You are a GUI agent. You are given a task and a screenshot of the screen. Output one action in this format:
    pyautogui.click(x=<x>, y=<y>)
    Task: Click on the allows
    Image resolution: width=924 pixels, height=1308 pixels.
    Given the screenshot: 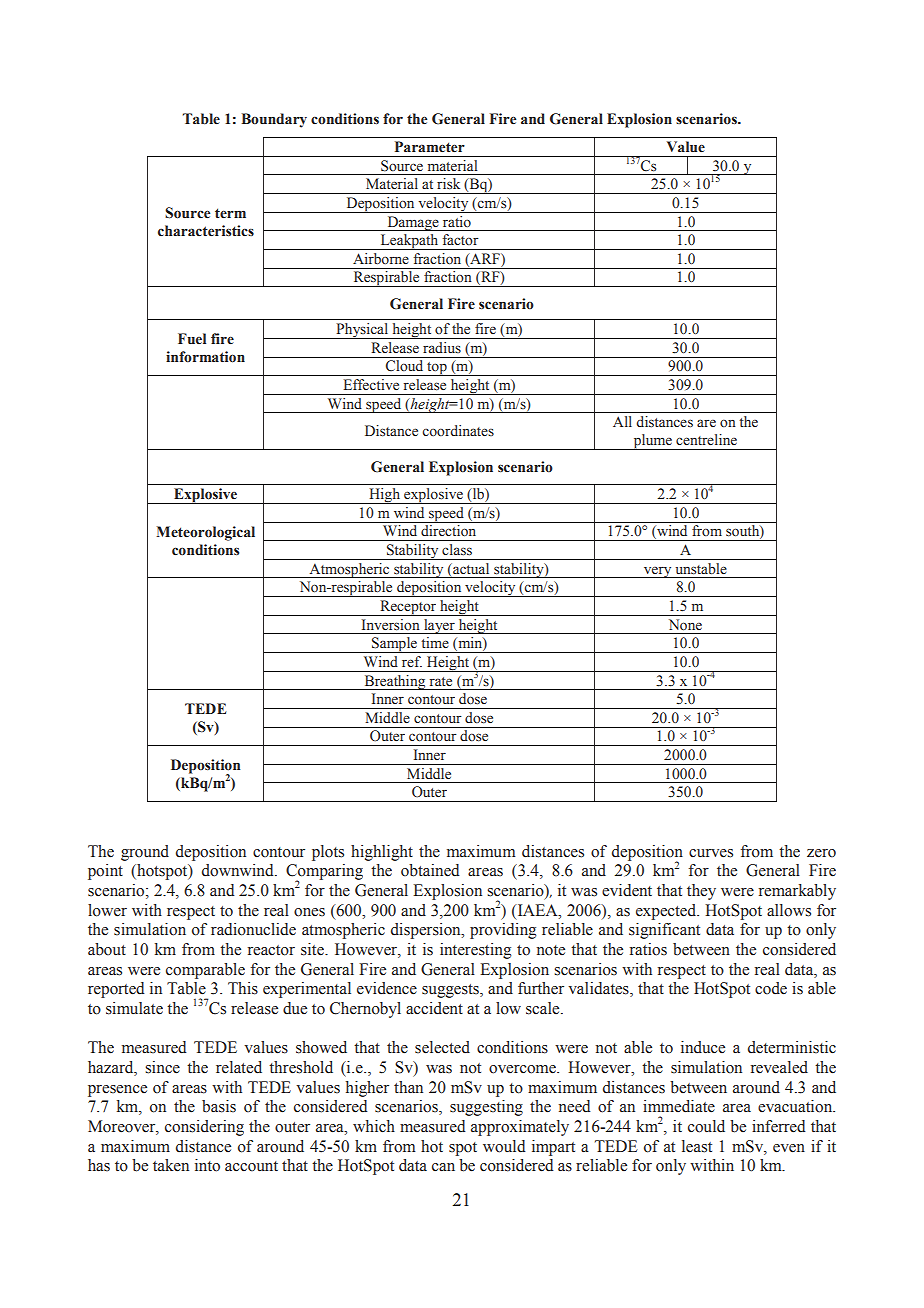 What is the action you would take?
    pyautogui.click(x=789, y=910)
